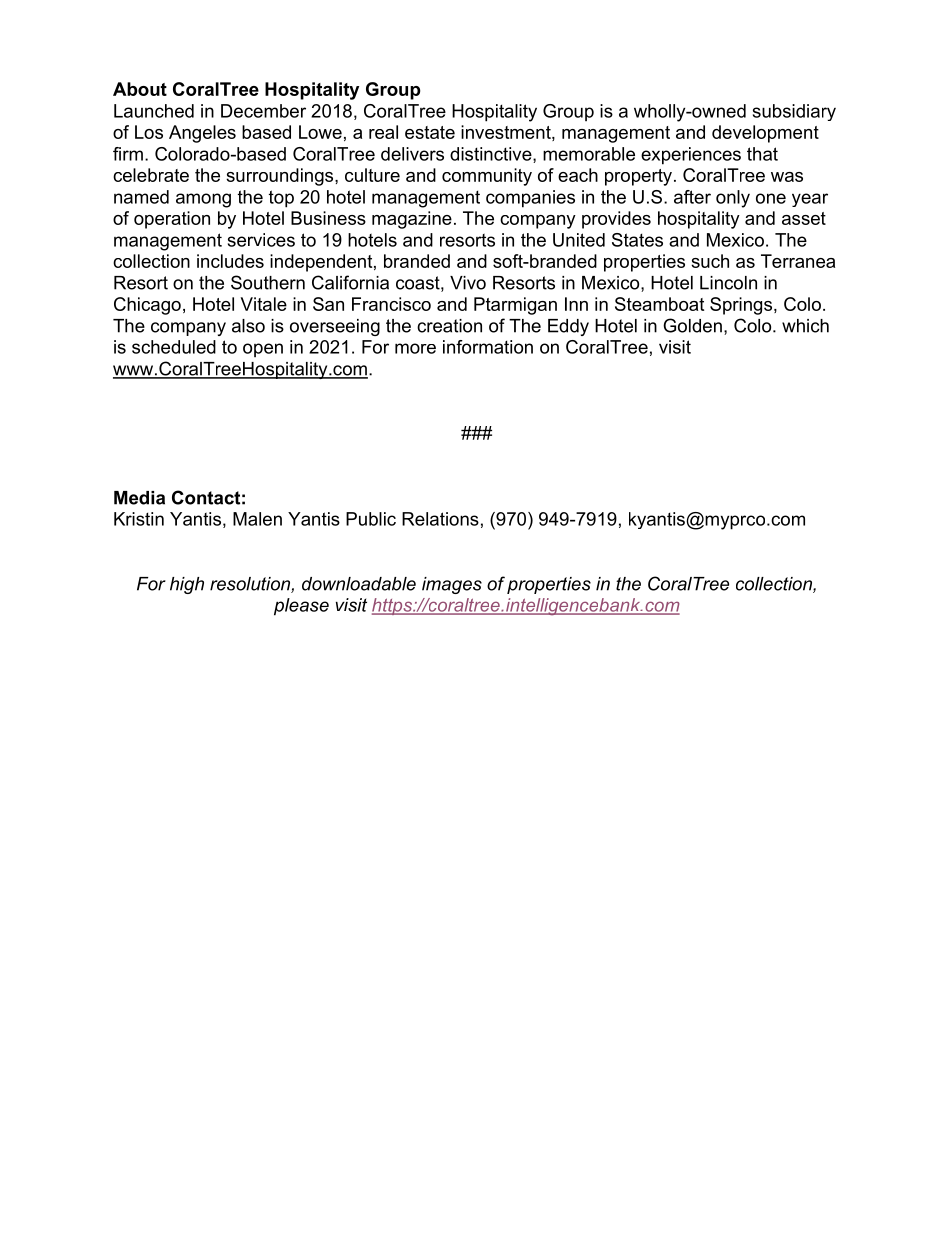  Describe the element at coordinates (139, 498) in the page. I see `Media` at that location.
